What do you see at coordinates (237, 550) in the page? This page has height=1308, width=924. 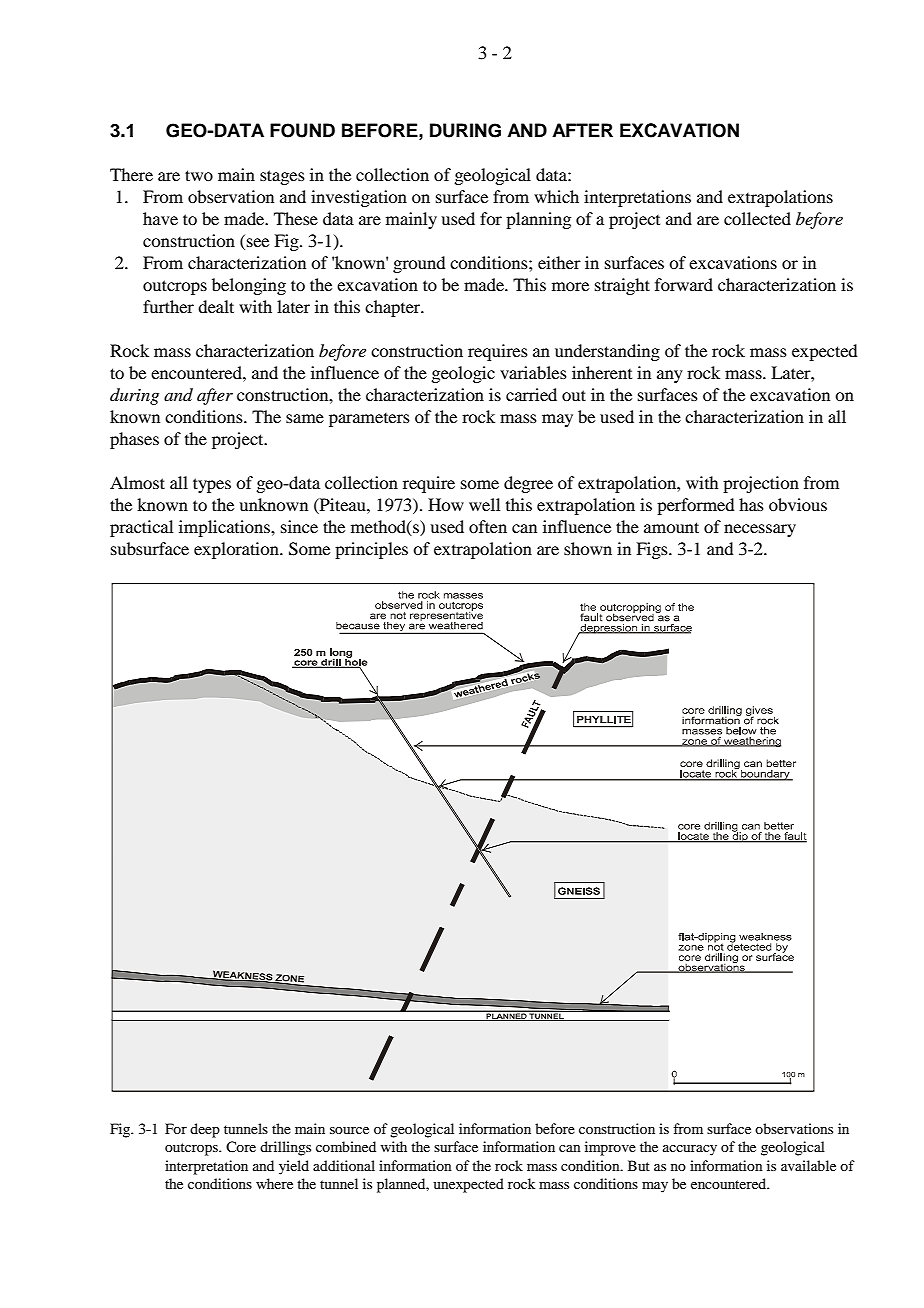 I see `exploration` at bounding box center [237, 550].
